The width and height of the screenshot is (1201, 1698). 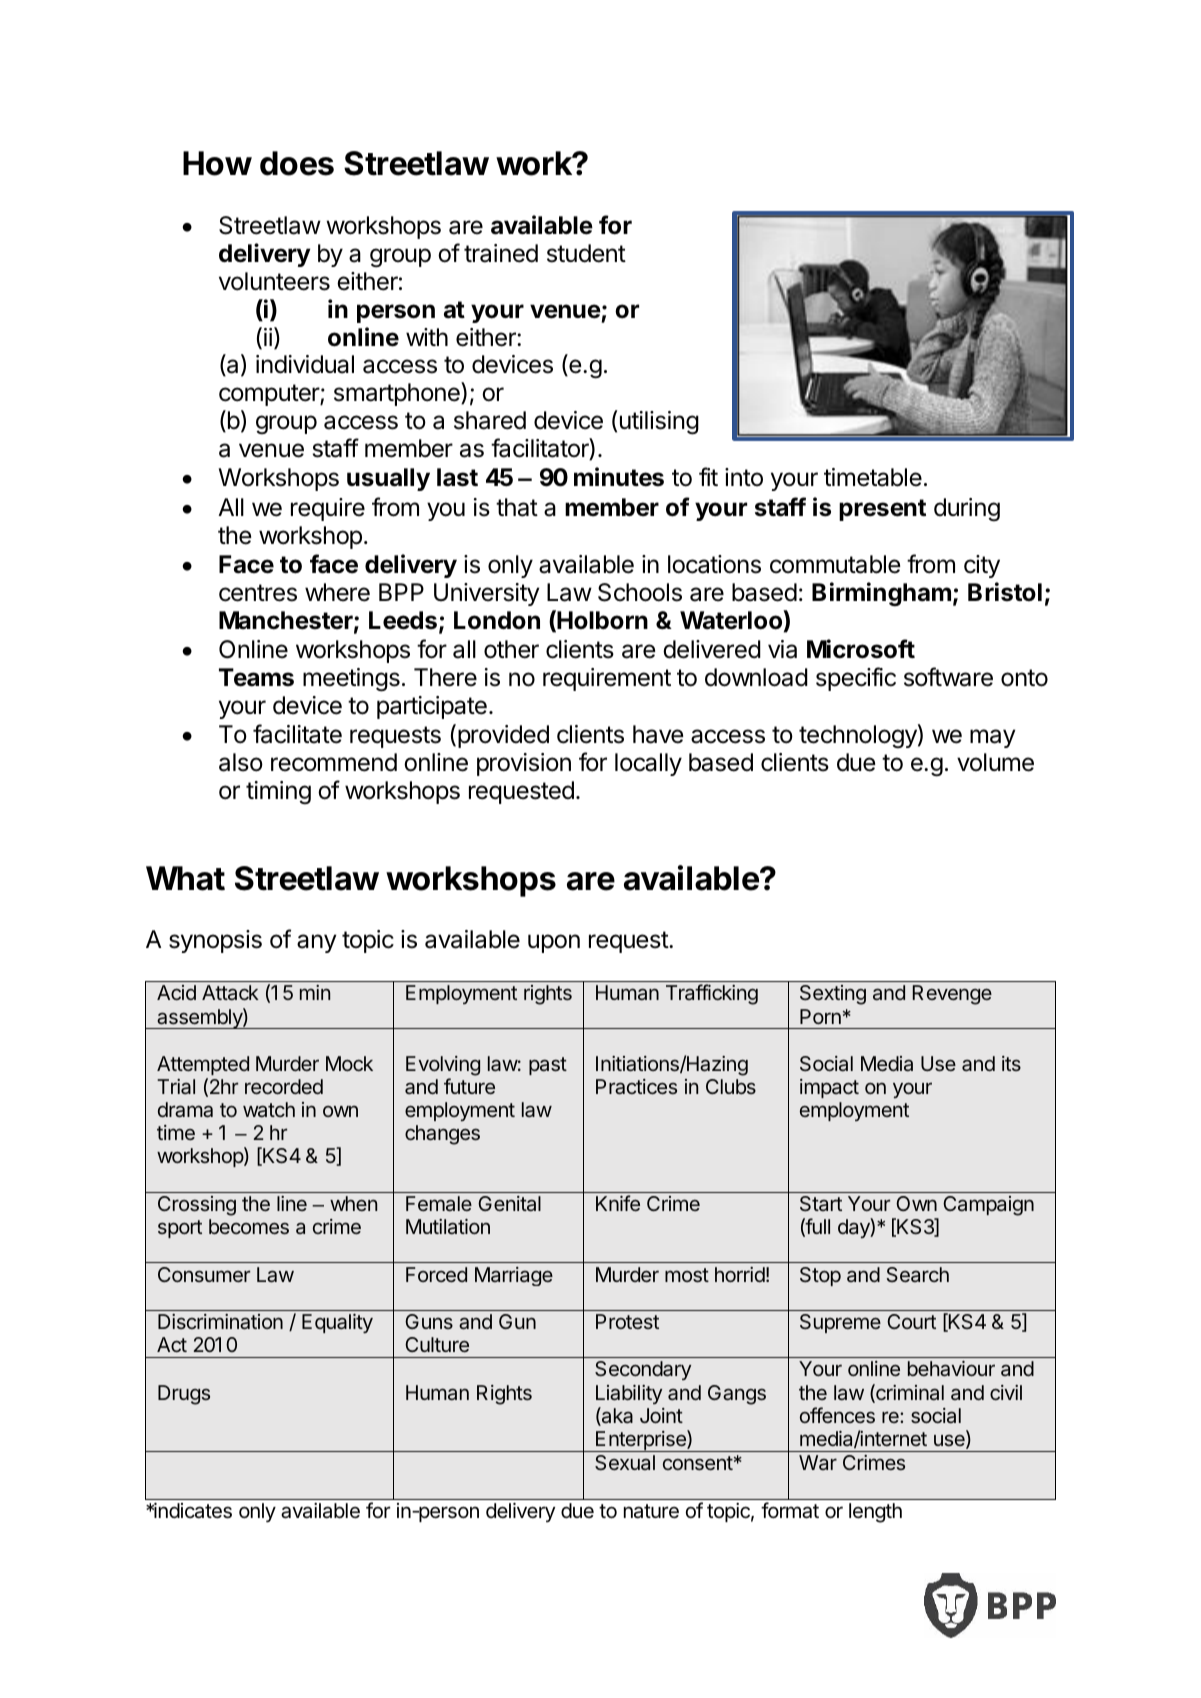 I want to click on utilising, so click(x=658, y=422).
